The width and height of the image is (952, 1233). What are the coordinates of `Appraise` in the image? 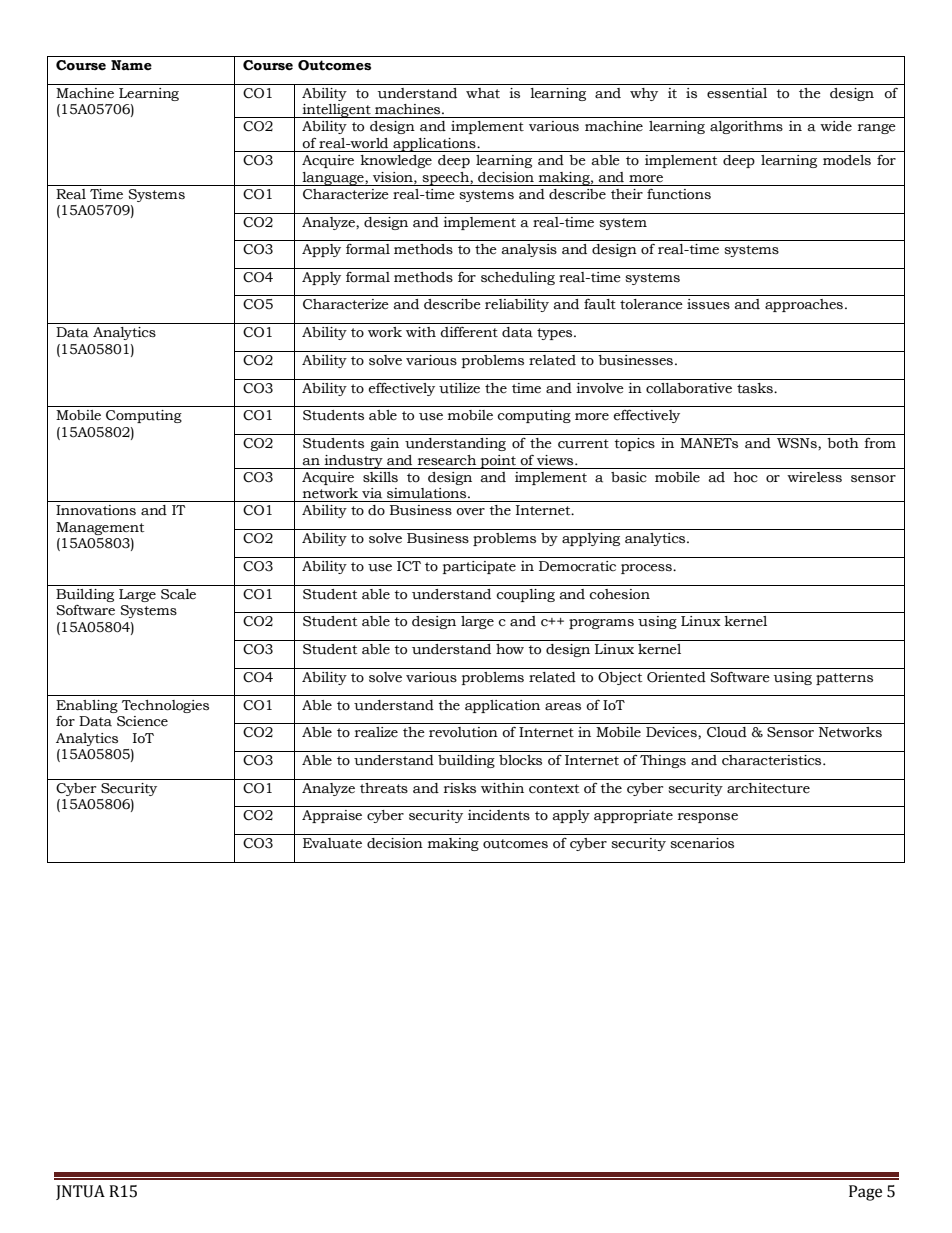 It's located at (332, 816).
